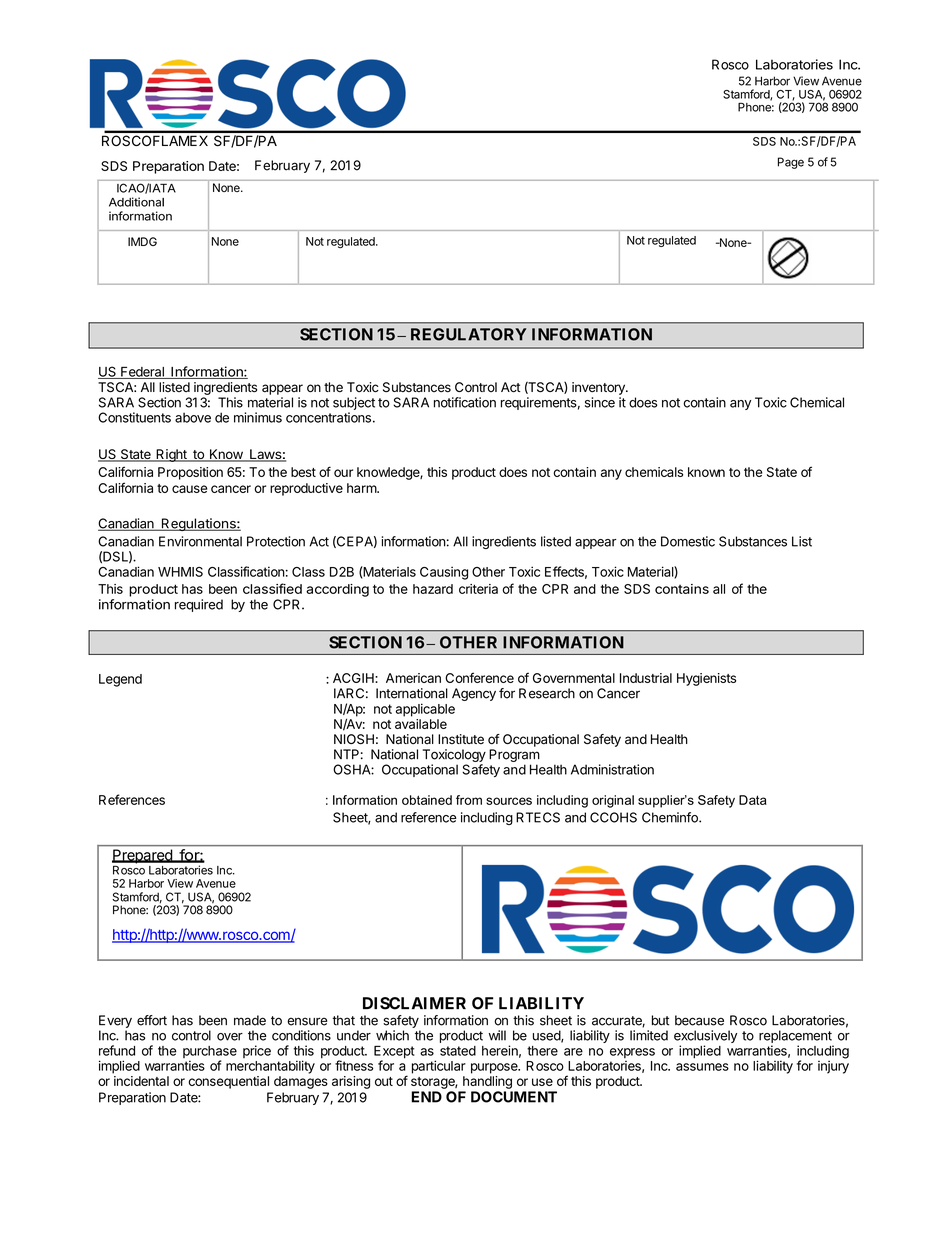  What do you see at coordinates (199, 605) in the page?
I see `required` at bounding box center [199, 605].
